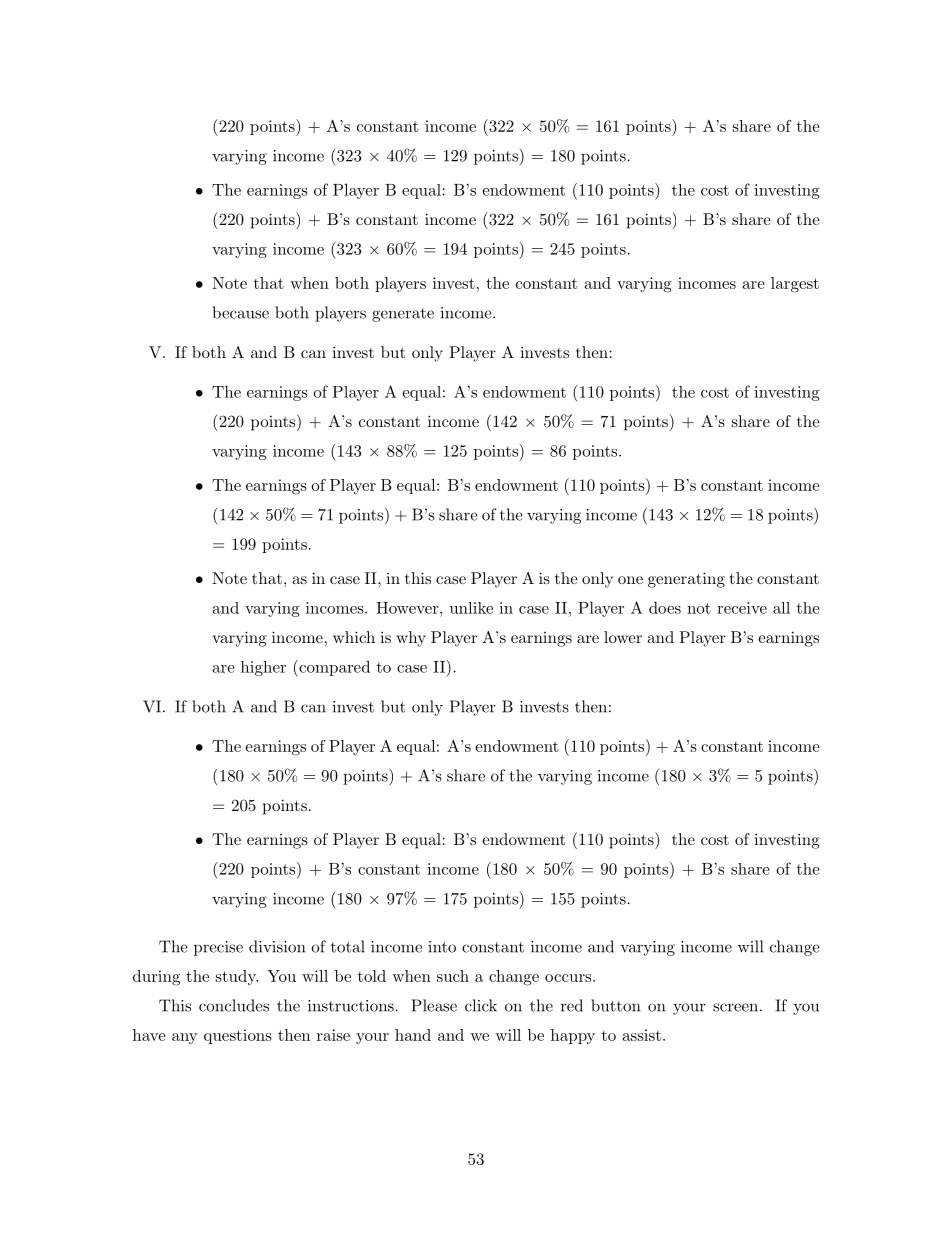 The image size is (952, 1233). I want to click on largest, so click(795, 285).
